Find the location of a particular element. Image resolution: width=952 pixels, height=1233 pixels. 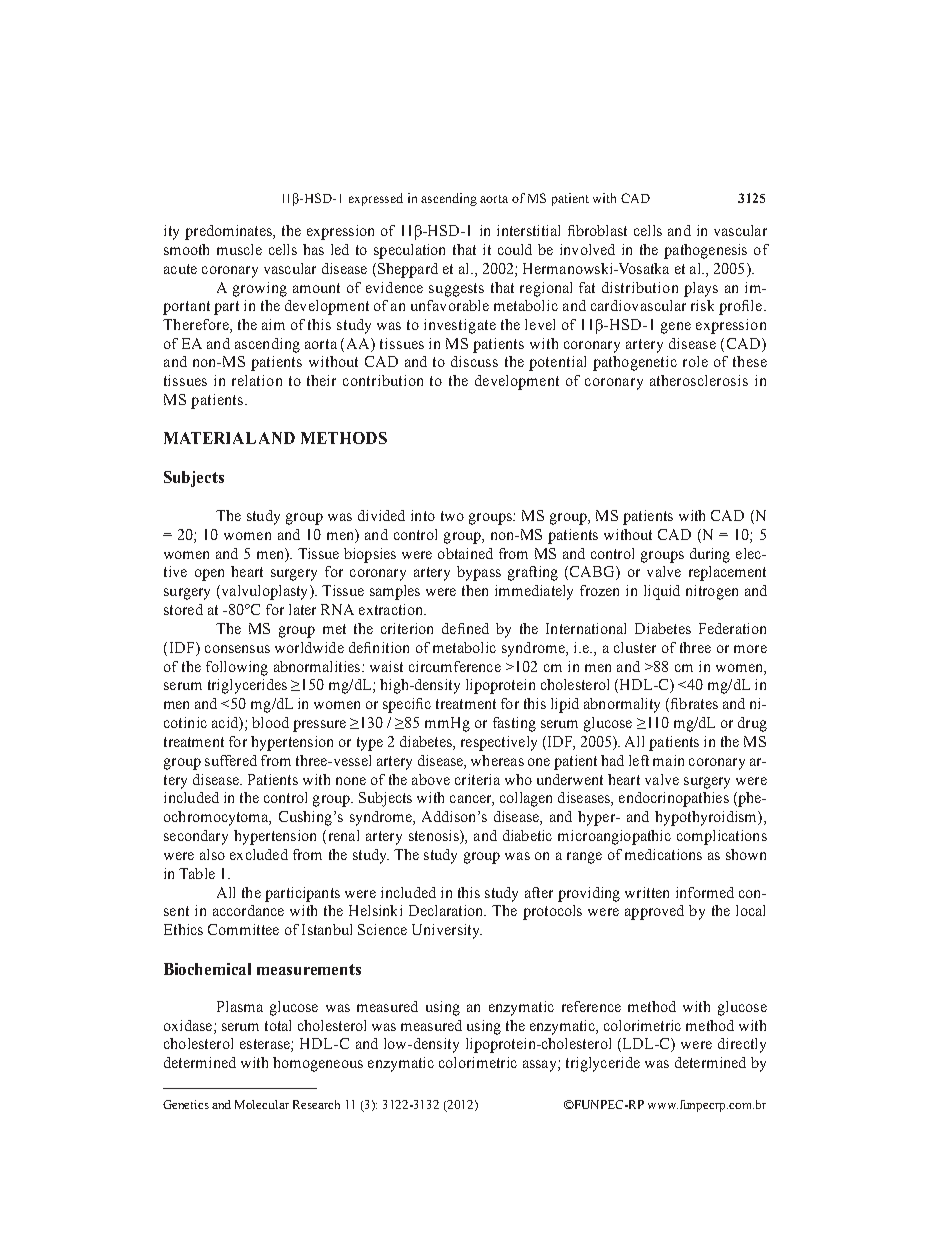

directly is located at coordinates (742, 1045).
